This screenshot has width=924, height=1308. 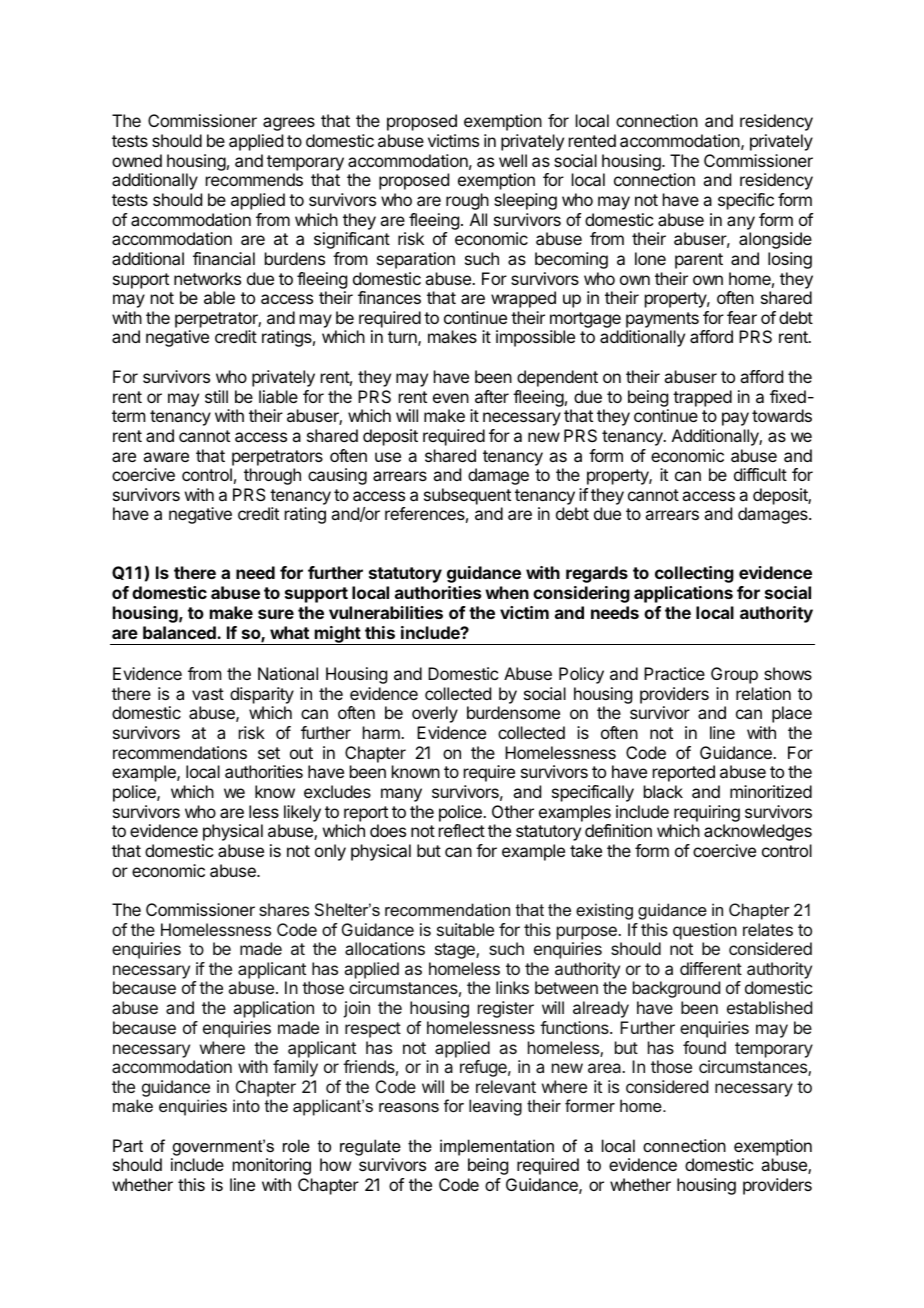 I want to click on subsequent, so click(x=467, y=496).
